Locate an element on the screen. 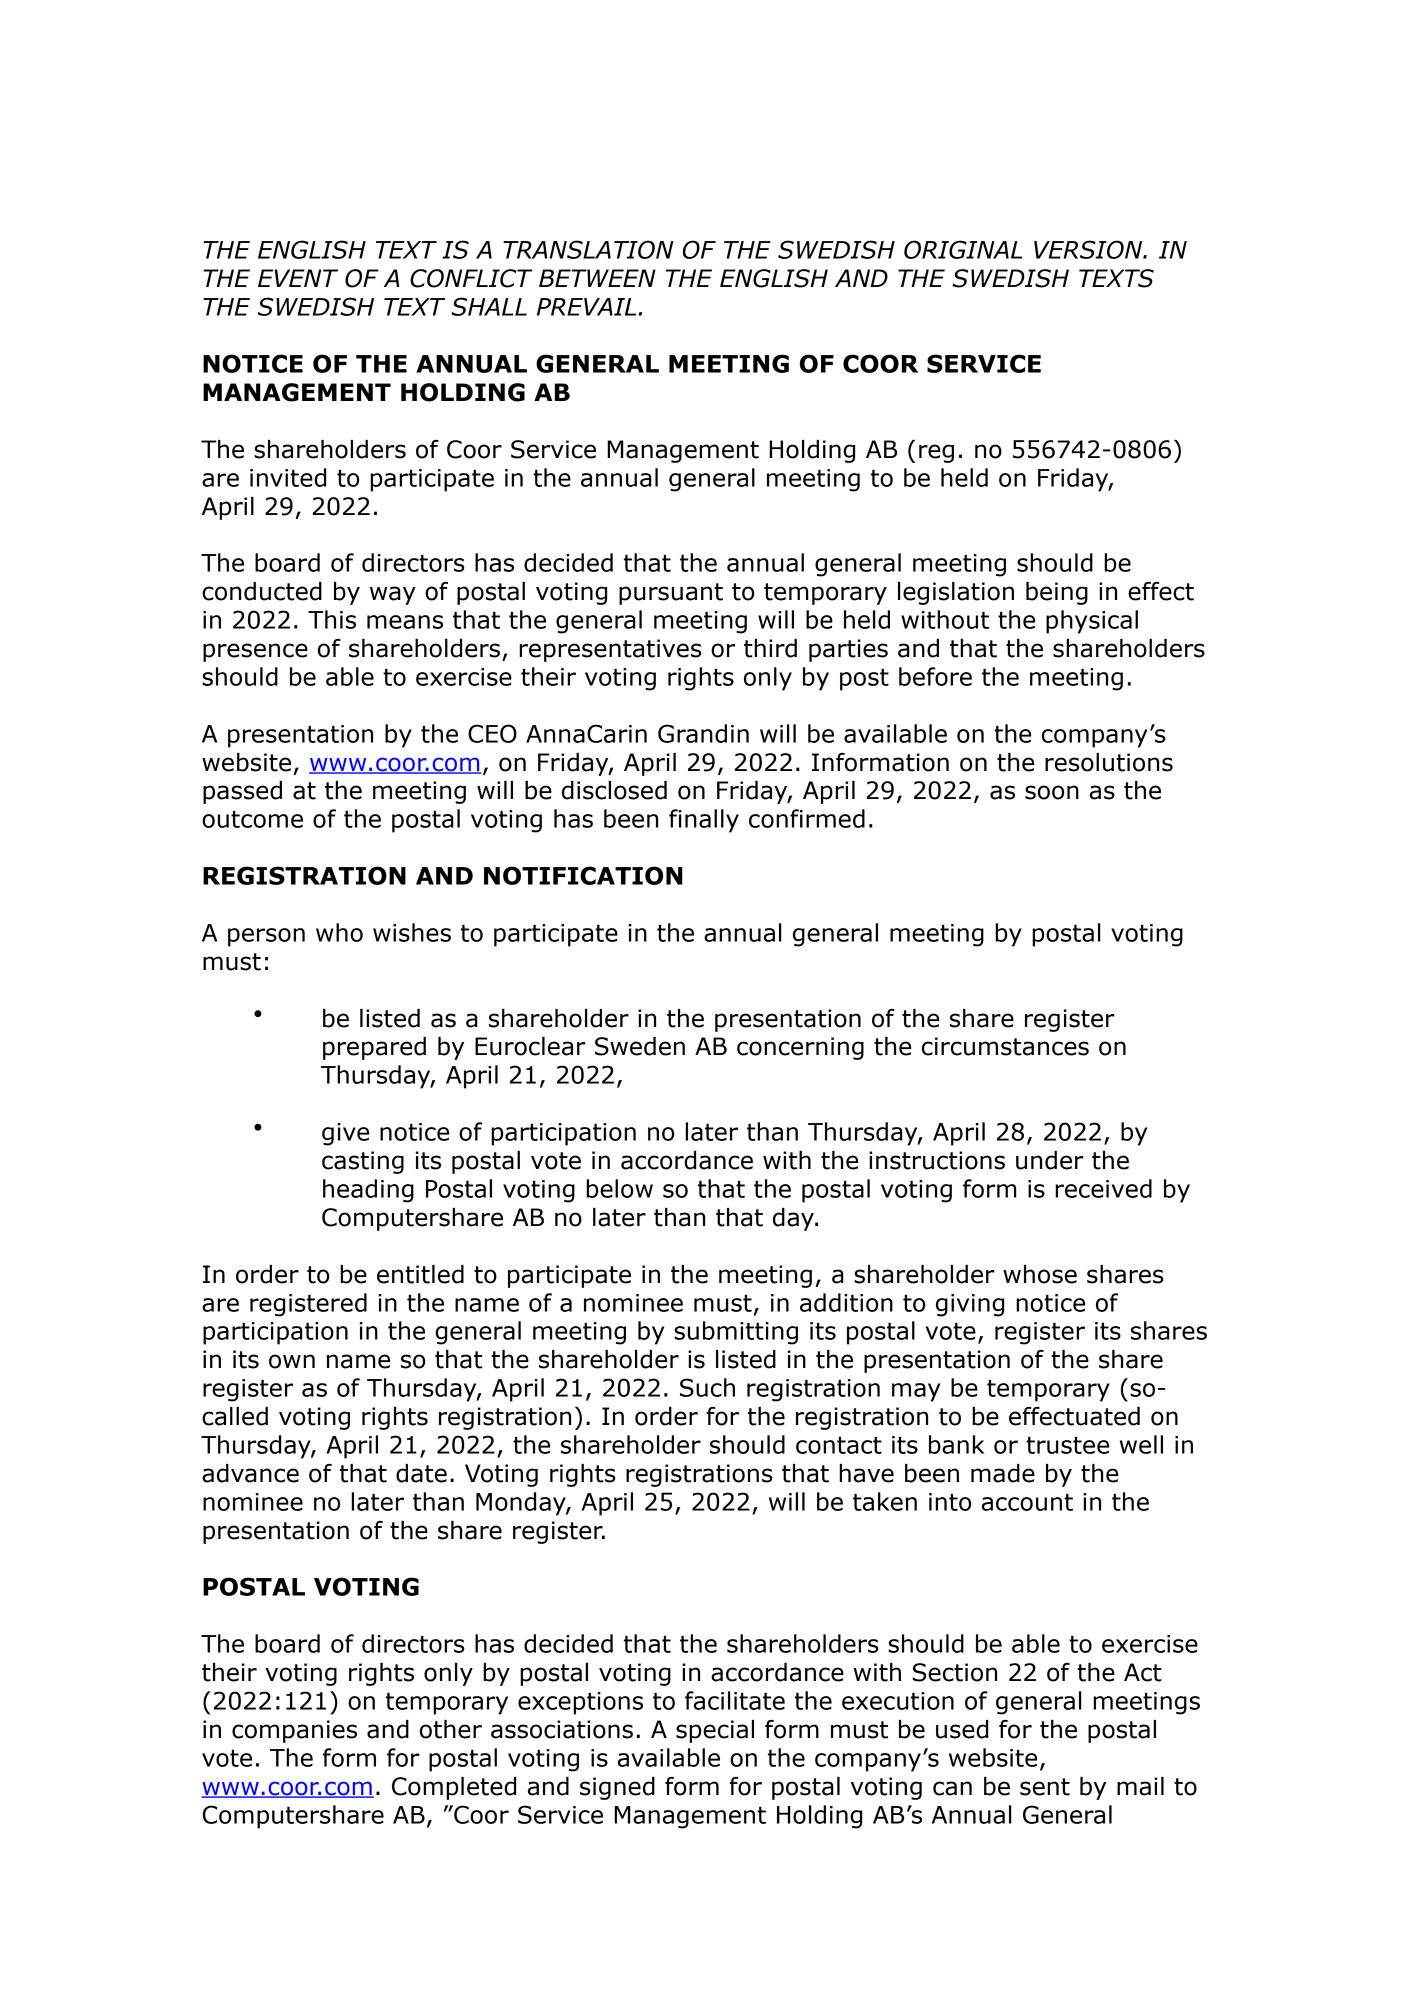 The height and width of the screenshot is (1996, 1410). circumstances is located at coordinates (1005, 1046).
